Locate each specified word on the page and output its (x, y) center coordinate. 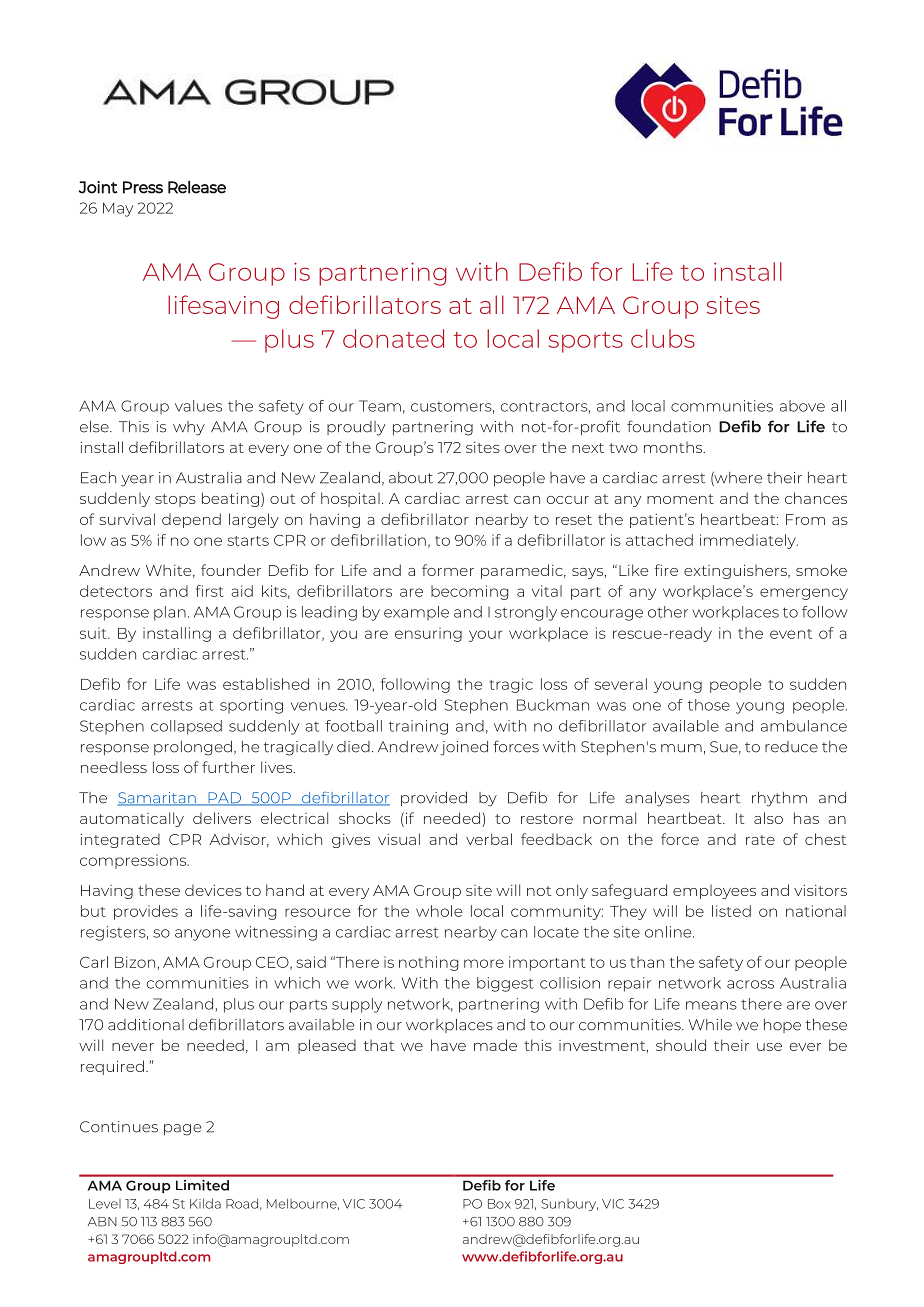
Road (242, 1203)
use (769, 1047)
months (674, 447)
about (411, 478)
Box (499, 1204)
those (709, 705)
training (418, 727)
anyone (202, 935)
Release (197, 187)
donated (393, 338)
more (484, 963)
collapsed (186, 727)
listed (731, 911)
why (189, 428)
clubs (663, 338)
